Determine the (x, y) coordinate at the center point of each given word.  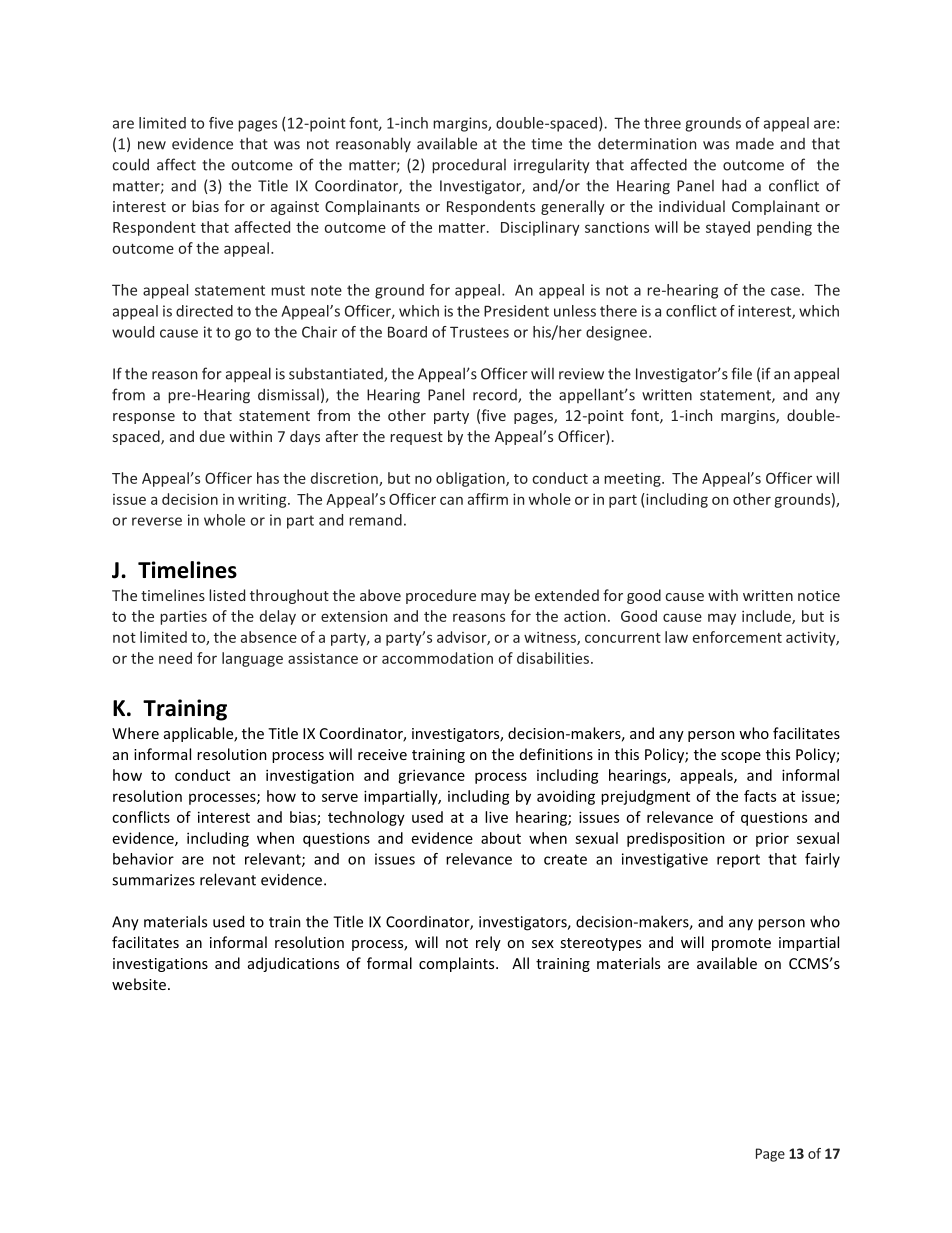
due (212, 436)
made (755, 144)
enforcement (737, 637)
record (496, 396)
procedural (469, 166)
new (152, 145)
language (252, 659)
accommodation (437, 658)
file (741, 373)
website (139, 984)
